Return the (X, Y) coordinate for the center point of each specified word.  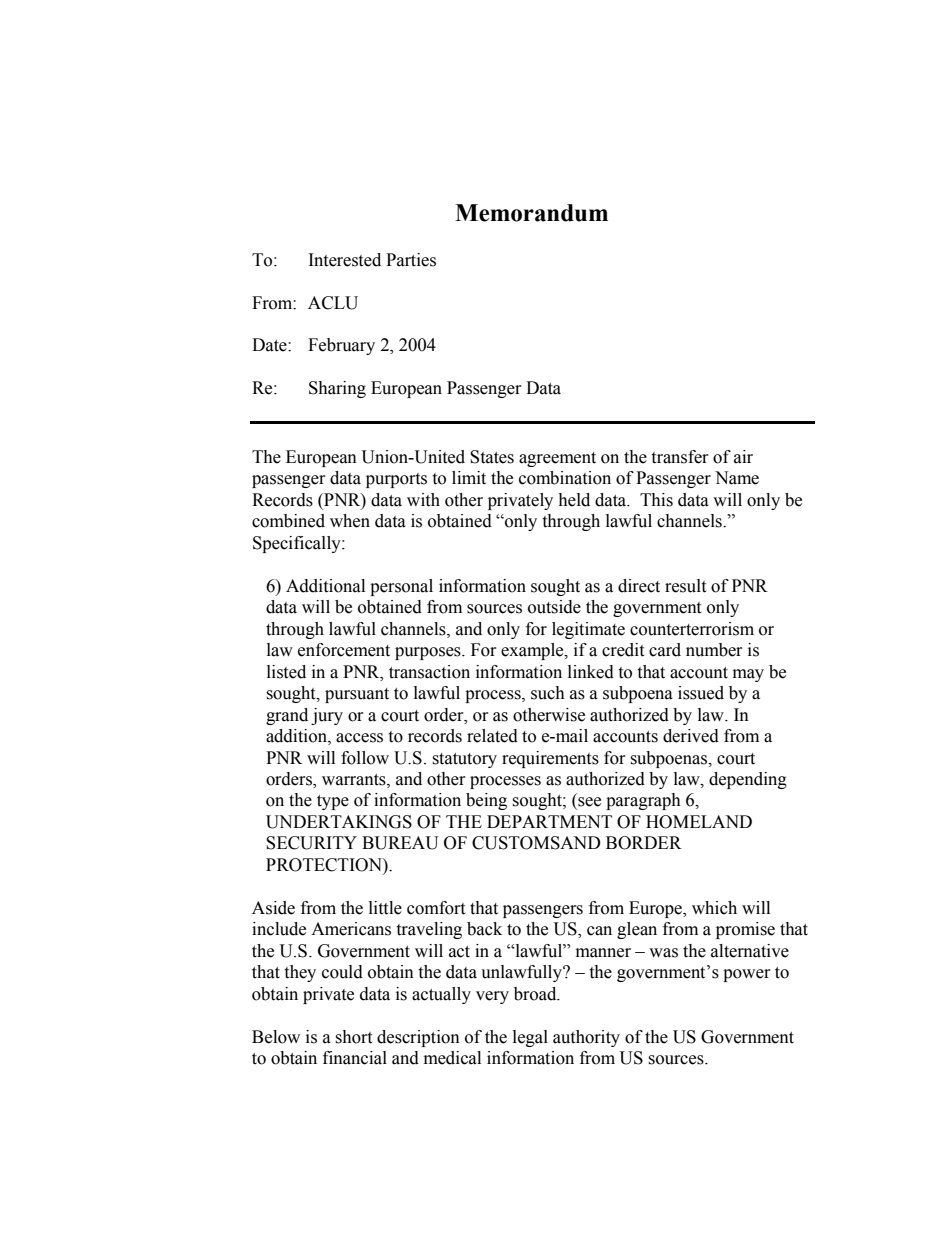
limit (469, 478)
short (353, 1037)
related (492, 736)
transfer (680, 457)
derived (691, 736)
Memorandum (531, 213)
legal (530, 1038)
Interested (345, 260)
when (350, 521)
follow (365, 758)
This (656, 500)
